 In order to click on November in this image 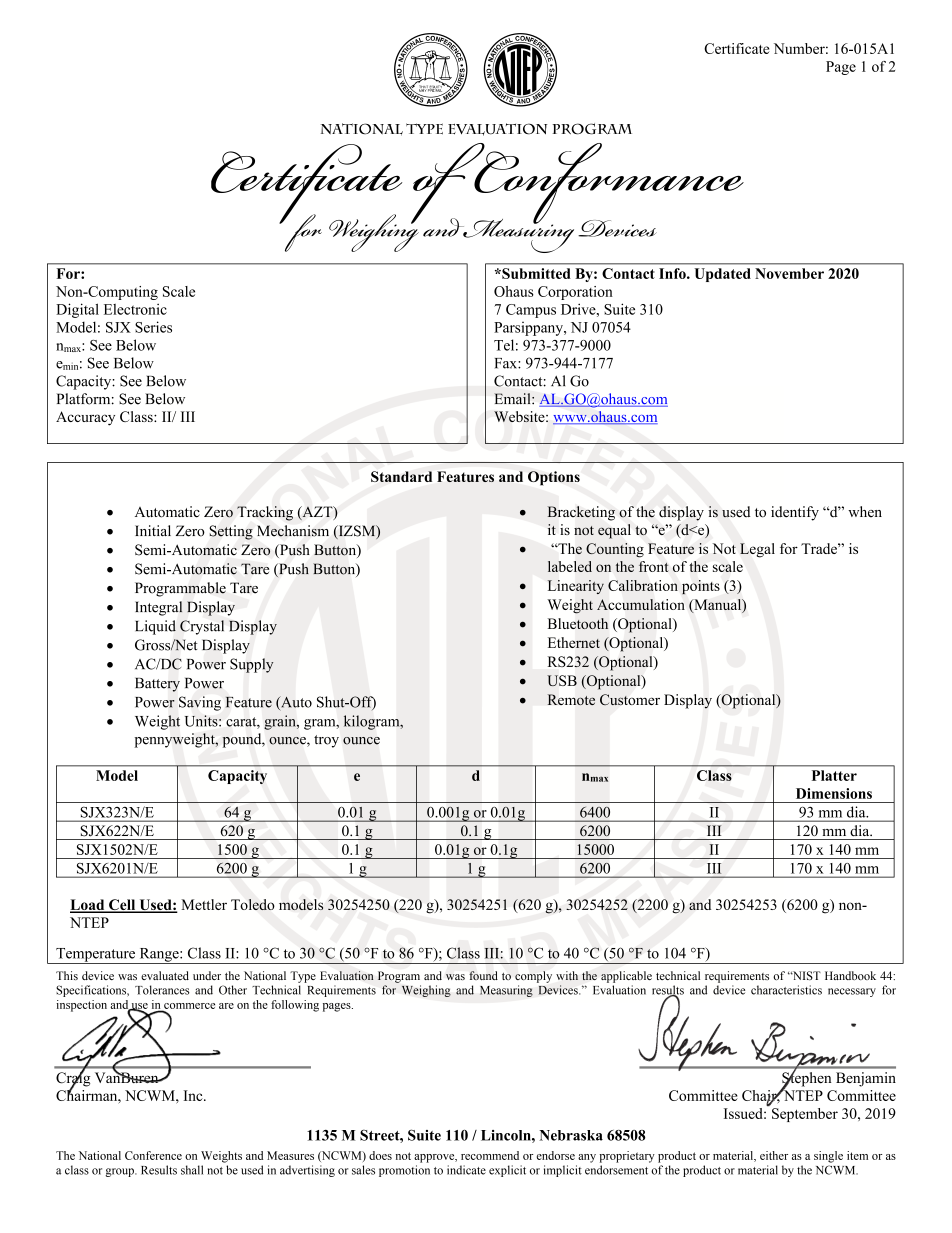, I will do `click(789, 273)`.
